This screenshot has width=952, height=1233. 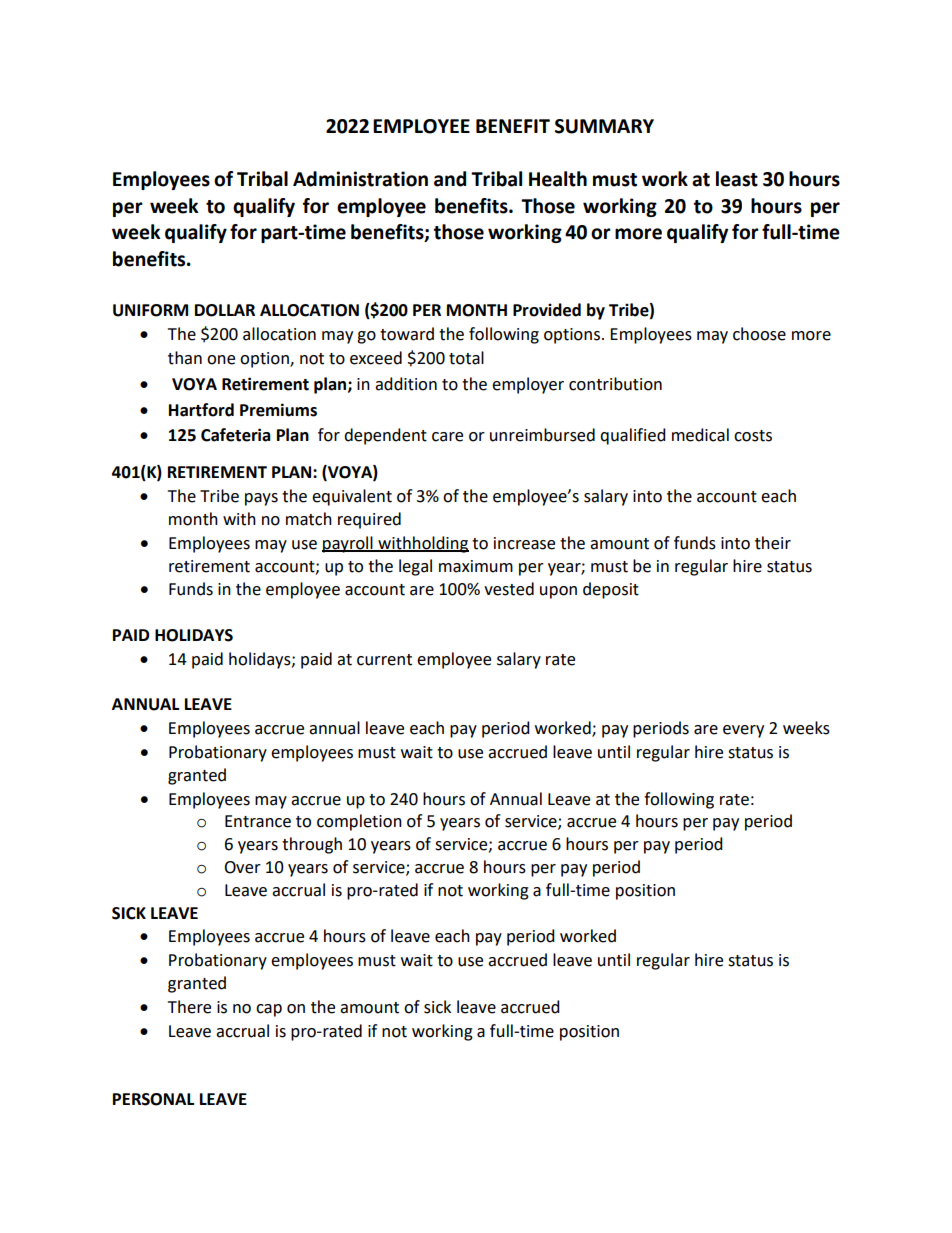 I want to click on Entrance, so click(x=258, y=821).
